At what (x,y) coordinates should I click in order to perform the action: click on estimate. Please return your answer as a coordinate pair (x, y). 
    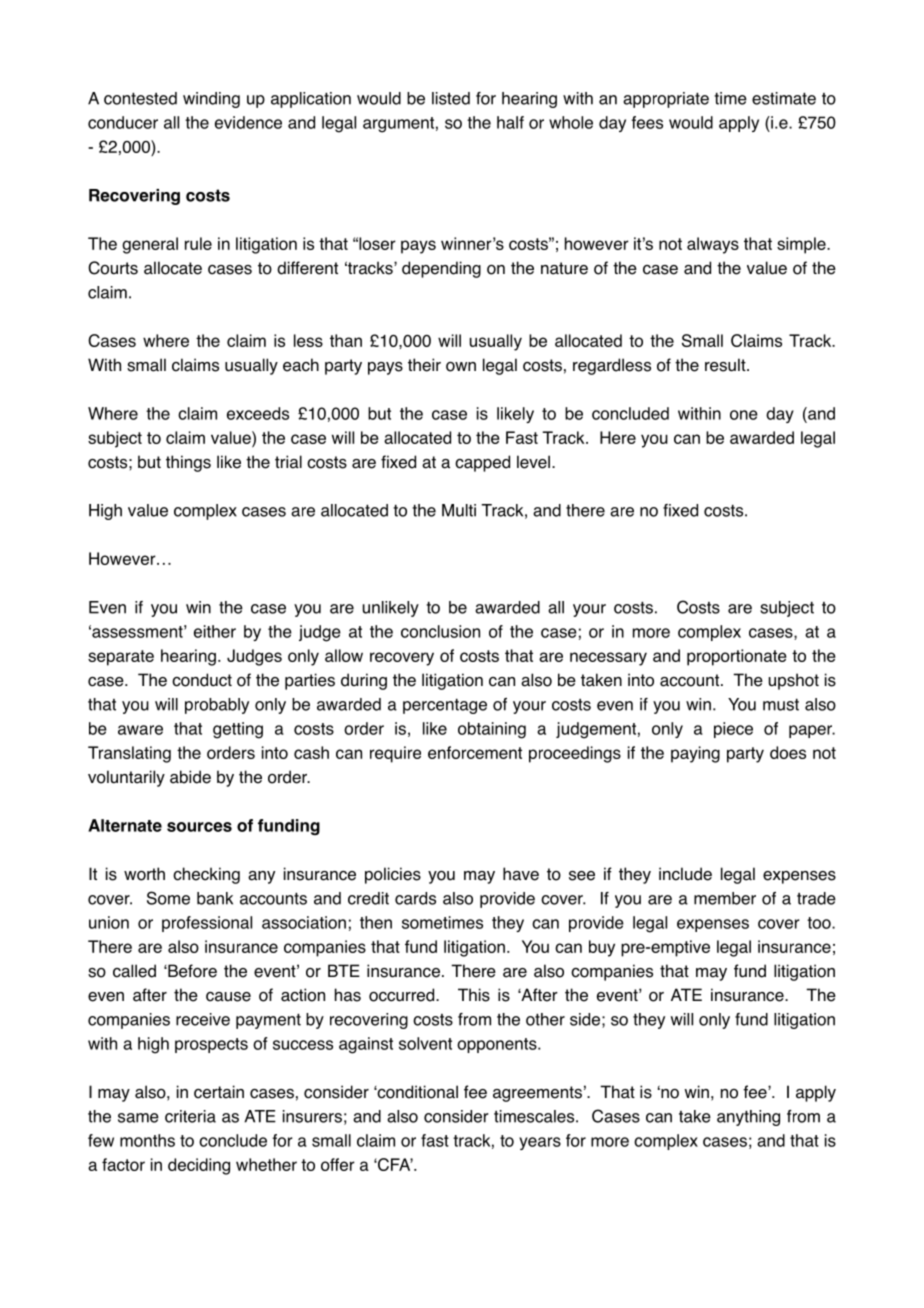
    Looking at the image, I should click on (784, 98).
